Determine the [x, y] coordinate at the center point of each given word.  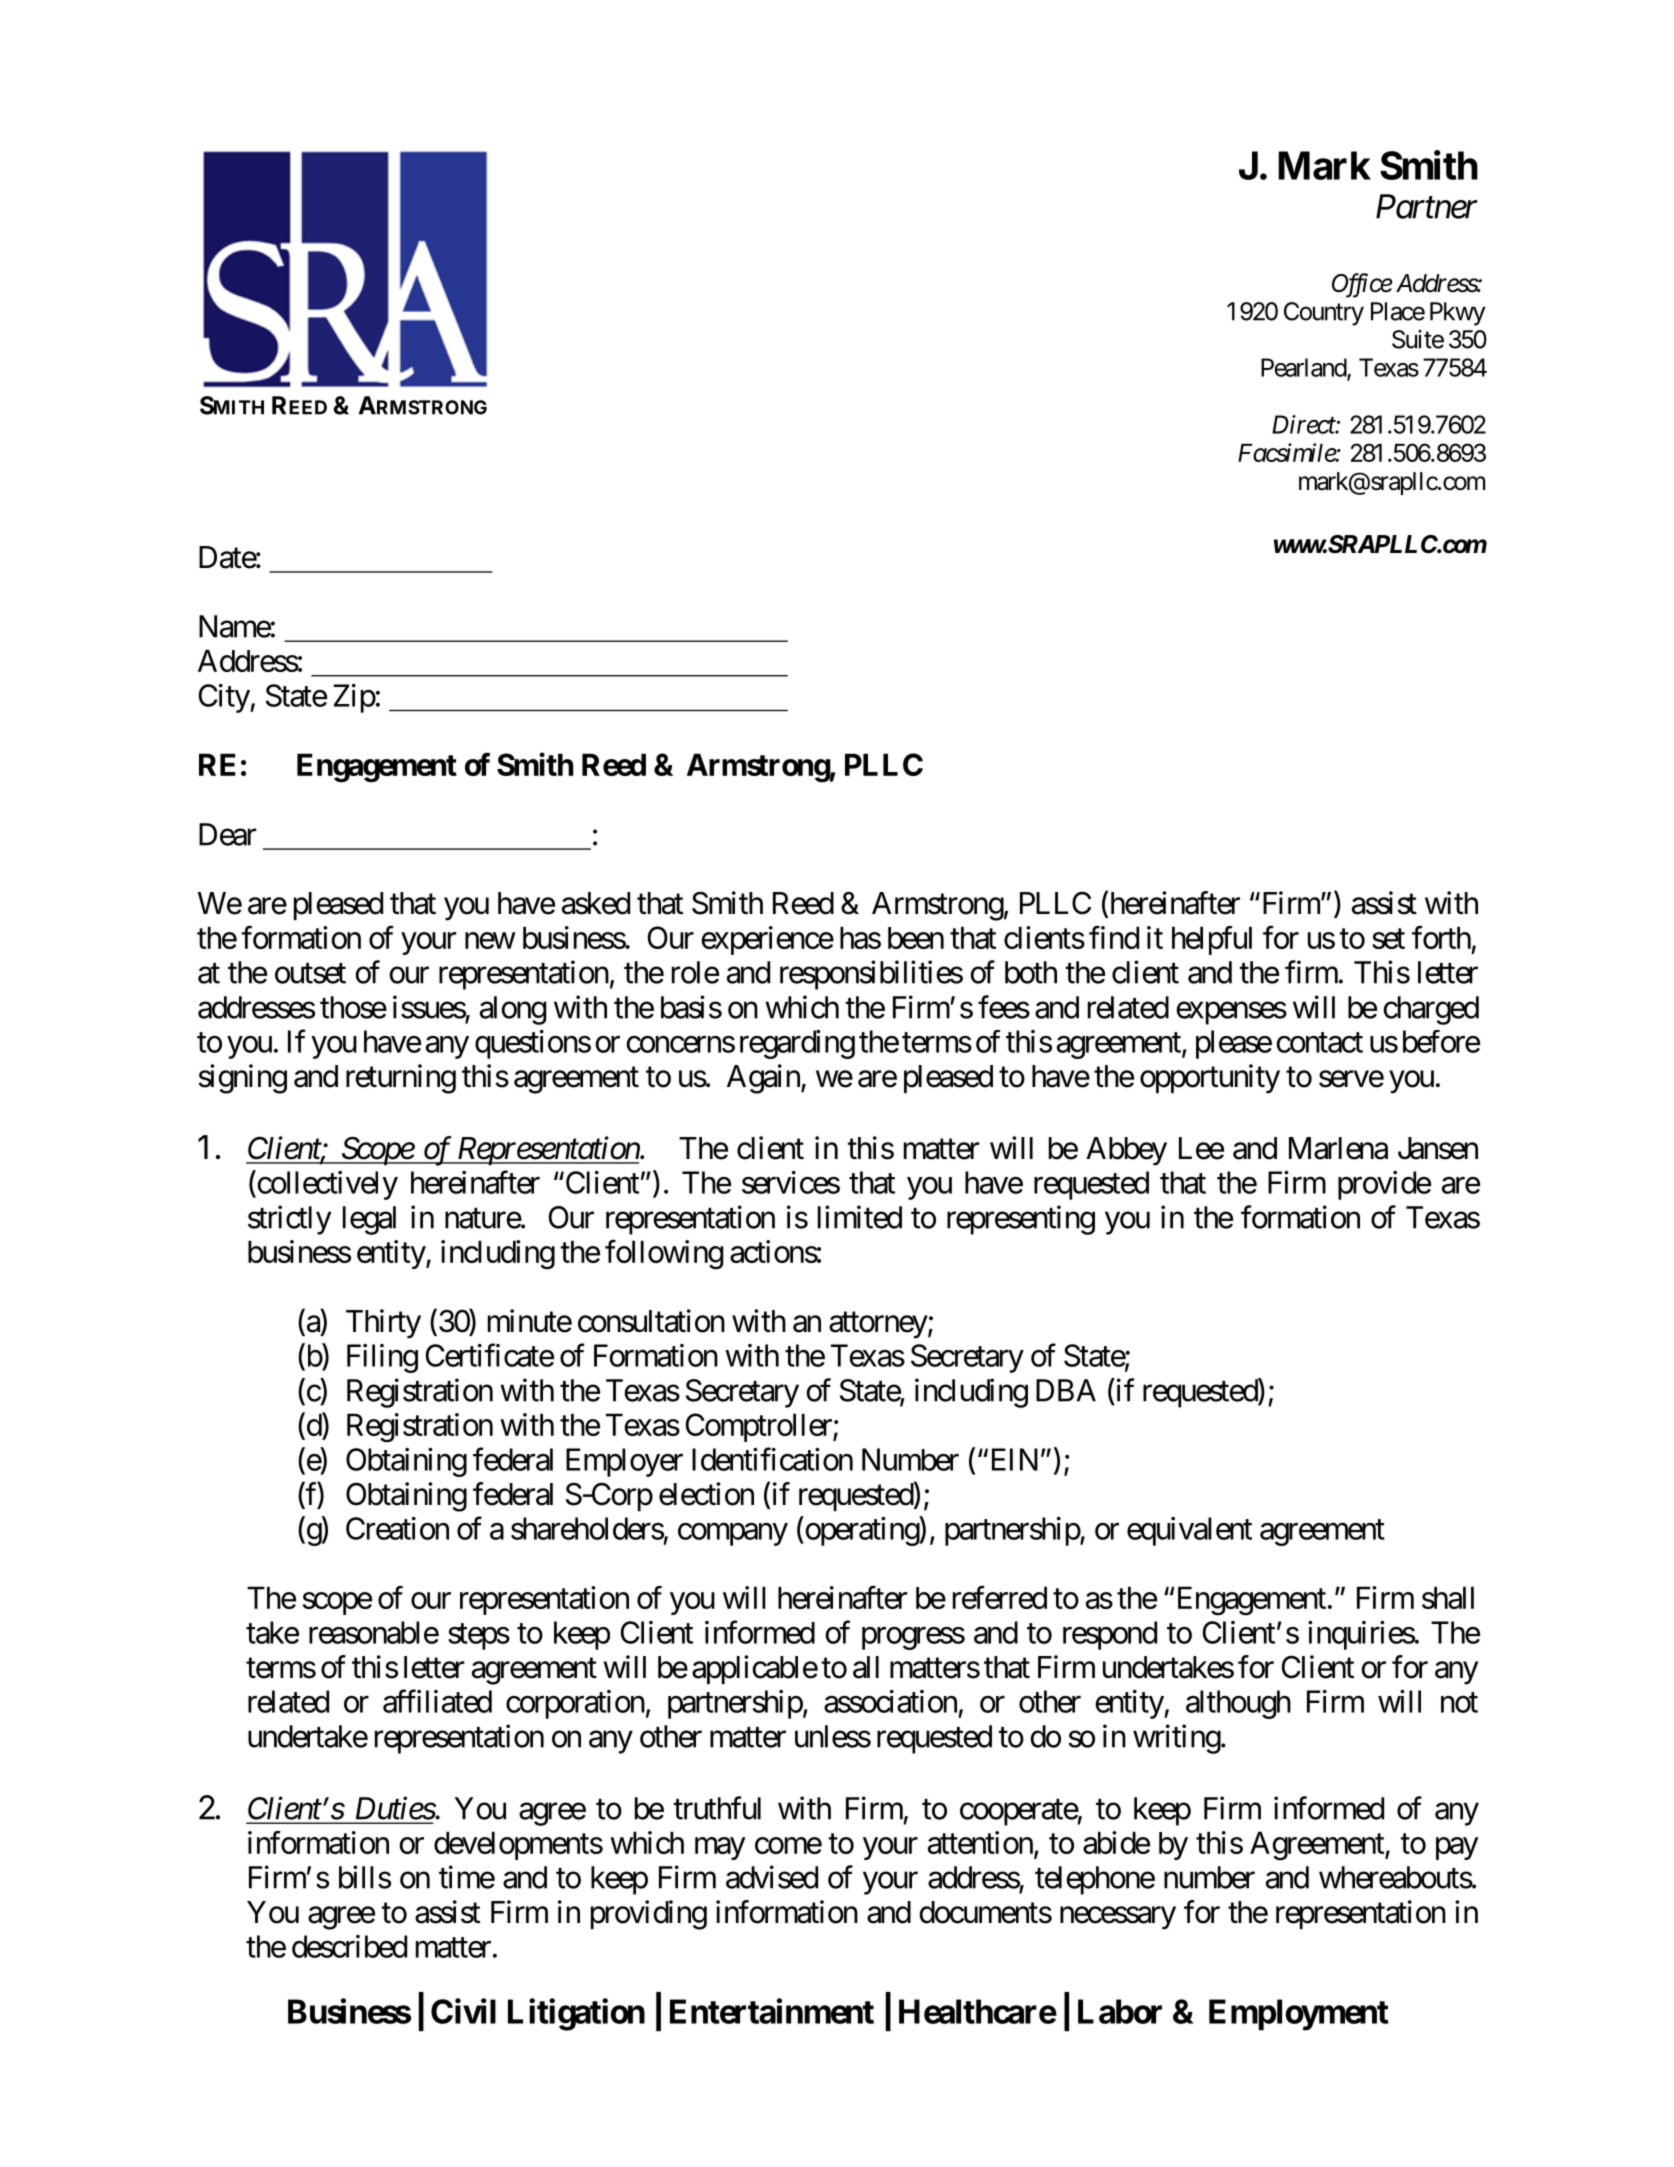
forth [1441, 937]
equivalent [1189, 1531]
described [349, 1946]
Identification [772, 1459]
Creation [397, 1528]
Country [1324, 314]
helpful [1212, 940]
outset [310, 973]
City [225, 698]
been [916, 938]
